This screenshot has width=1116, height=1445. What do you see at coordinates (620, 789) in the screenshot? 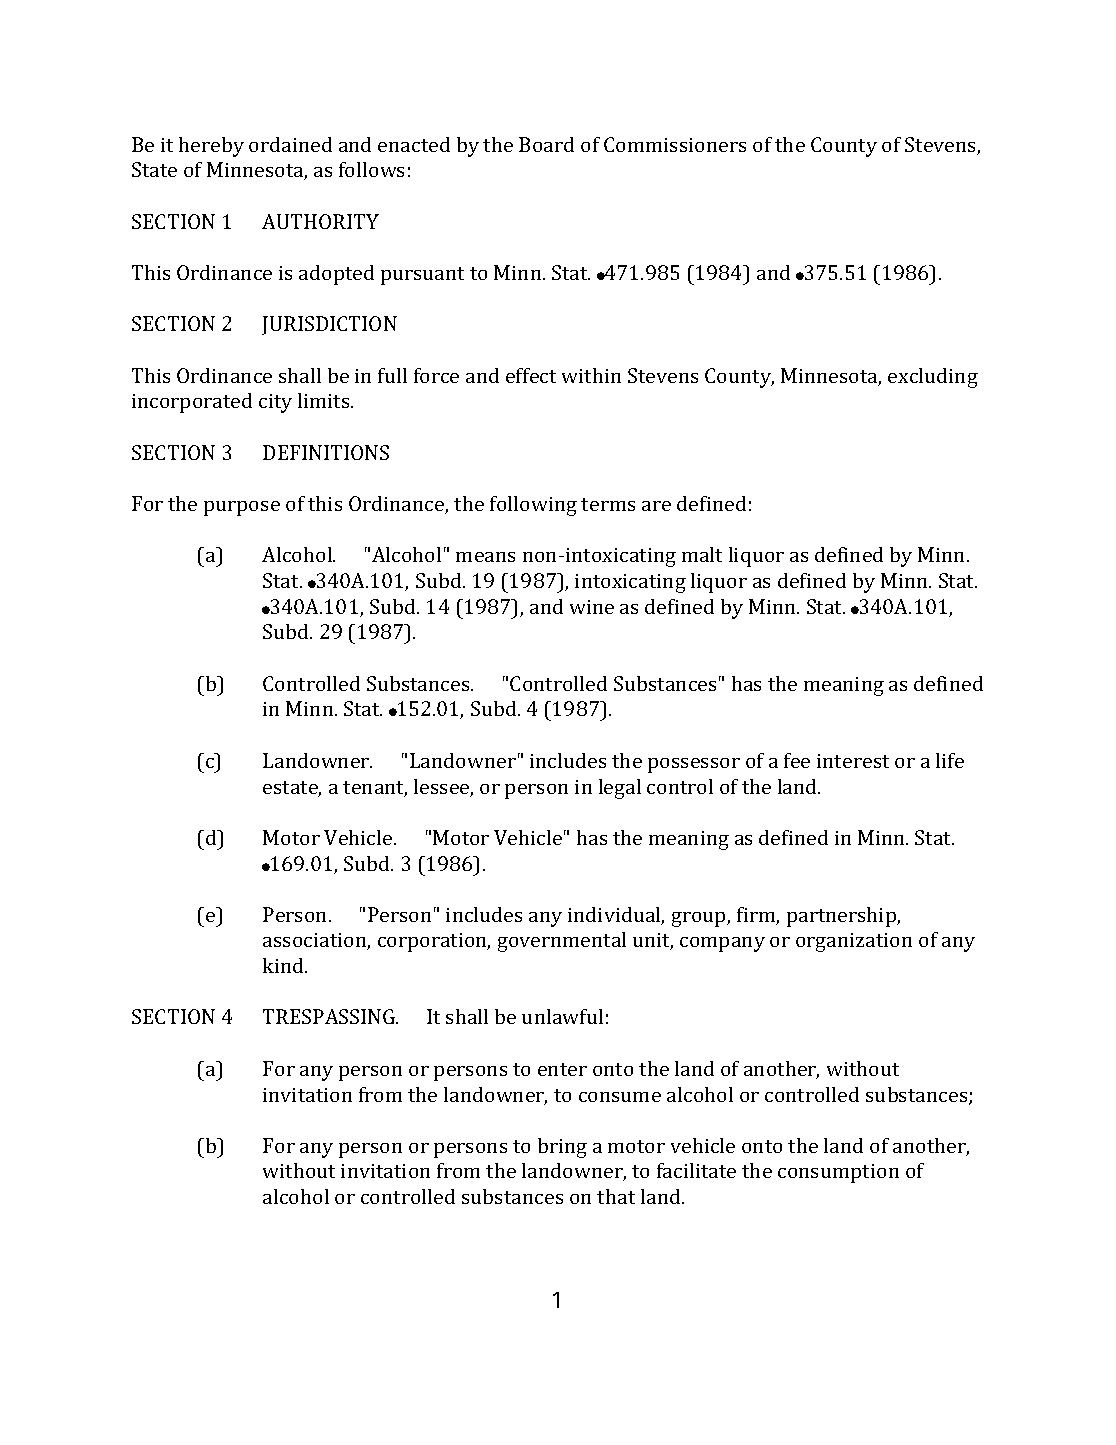
I see `legal` at bounding box center [620, 789].
